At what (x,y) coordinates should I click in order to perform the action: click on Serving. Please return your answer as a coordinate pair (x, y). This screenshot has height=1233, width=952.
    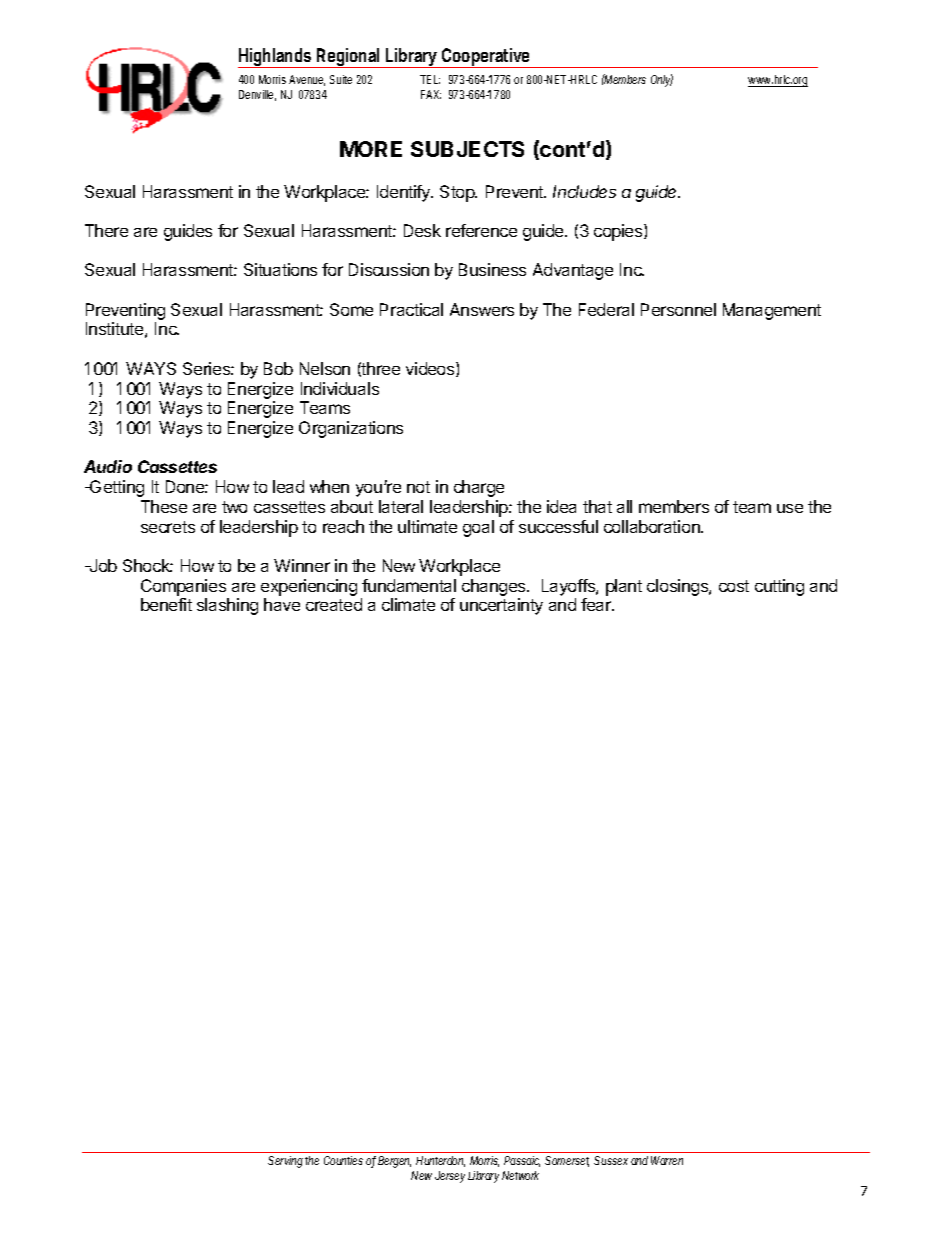
    Looking at the image, I should click on (285, 1162).
